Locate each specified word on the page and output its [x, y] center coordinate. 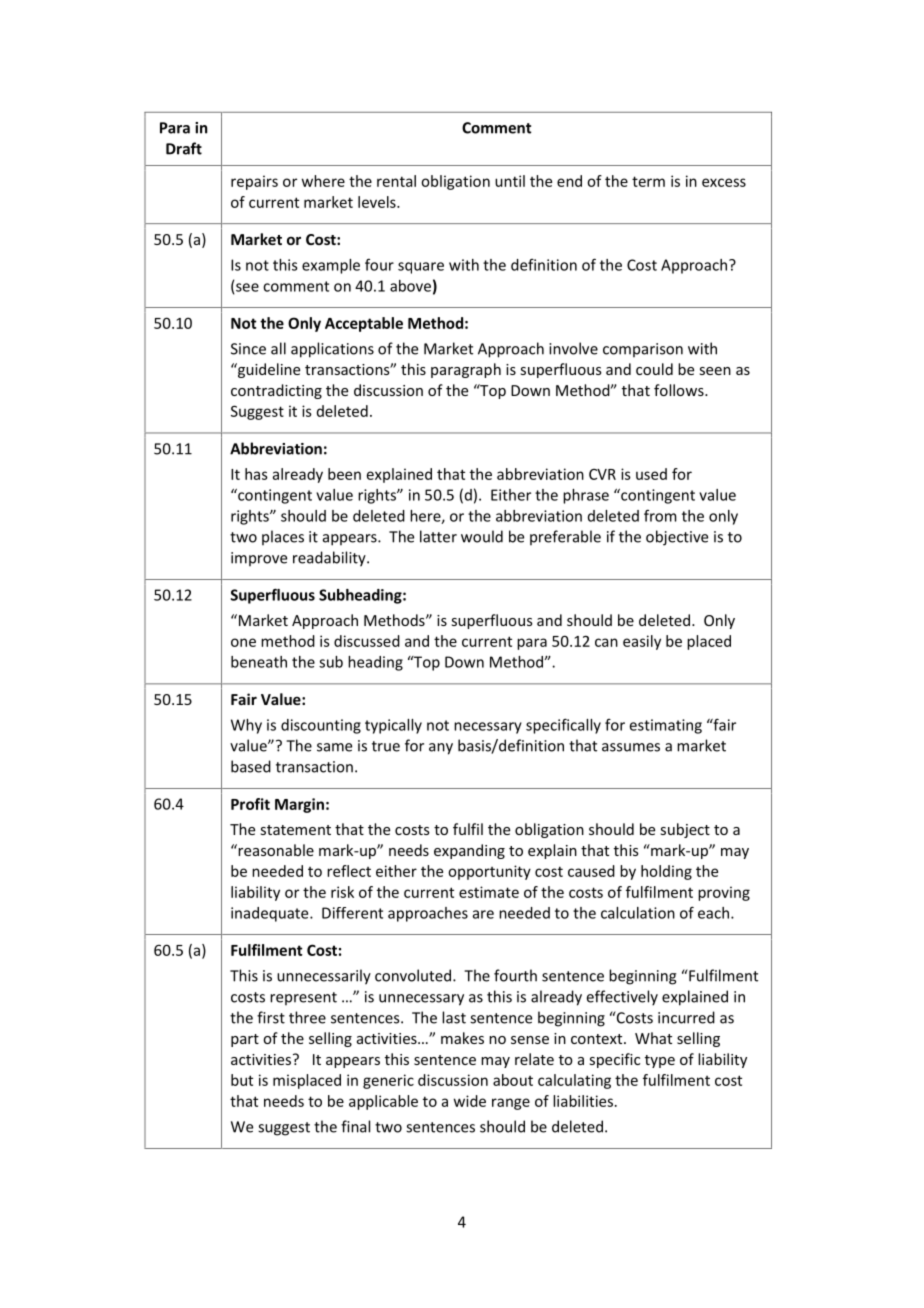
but [242, 1080]
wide [470, 1101]
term [648, 181]
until [510, 181]
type [660, 1061]
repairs [254, 182]
